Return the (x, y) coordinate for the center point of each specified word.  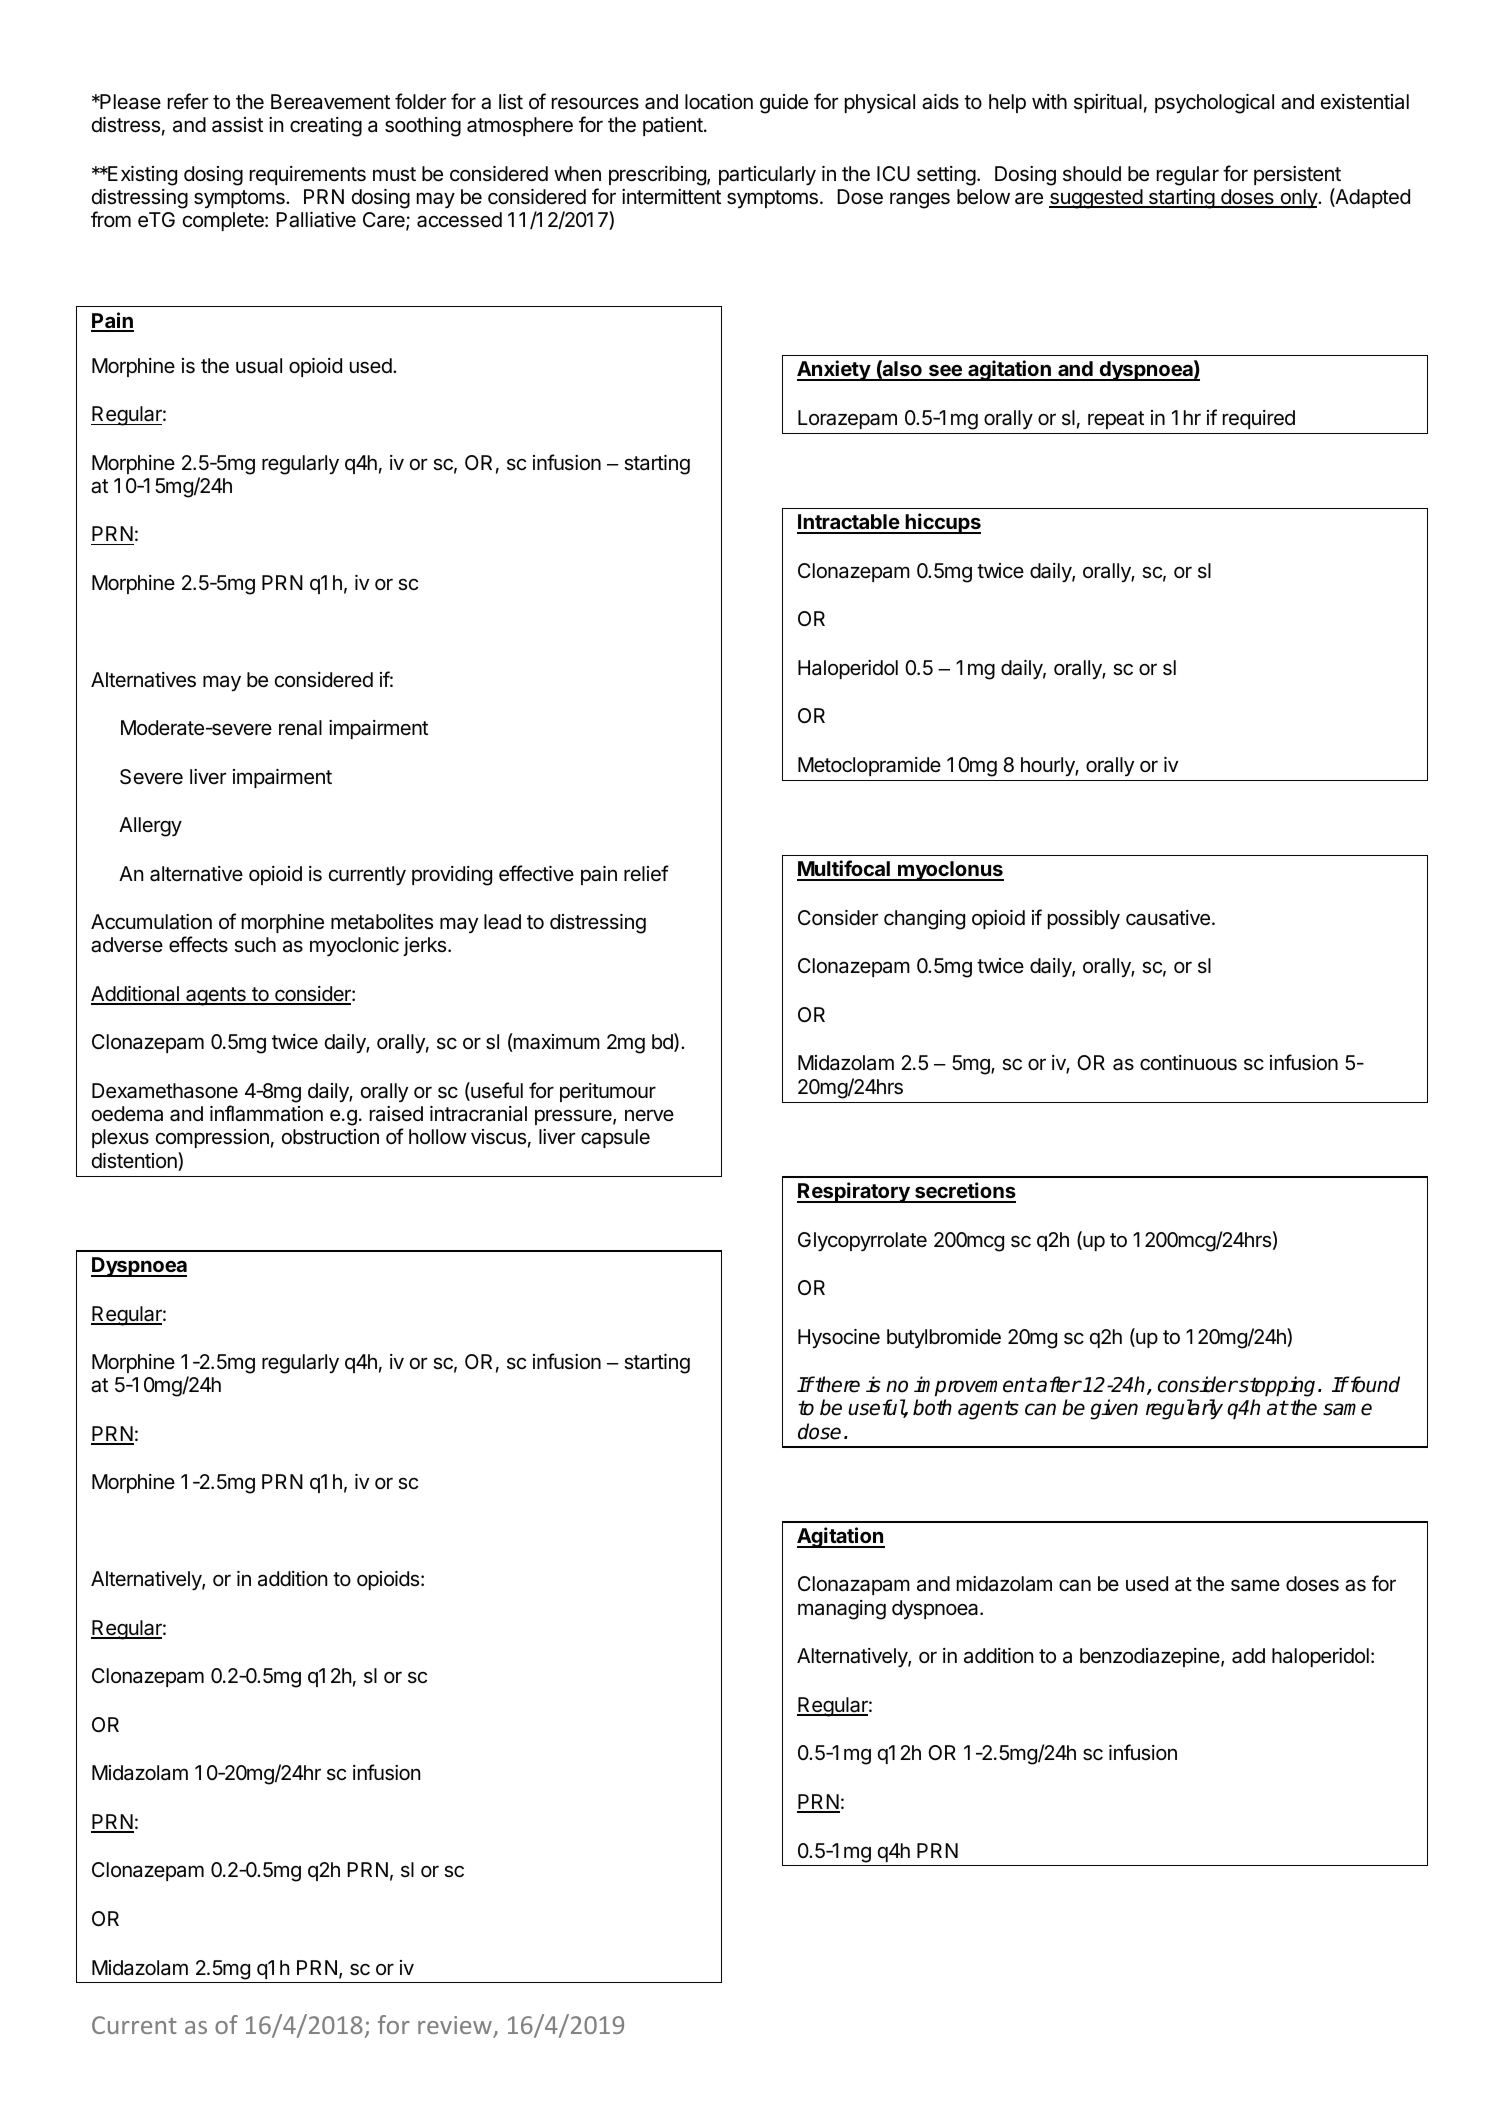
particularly (767, 176)
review (455, 2025)
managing (842, 1610)
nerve (649, 1115)
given (1114, 1409)
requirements (308, 175)
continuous (1188, 1063)
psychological (1214, 104)
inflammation (266, 1113)
